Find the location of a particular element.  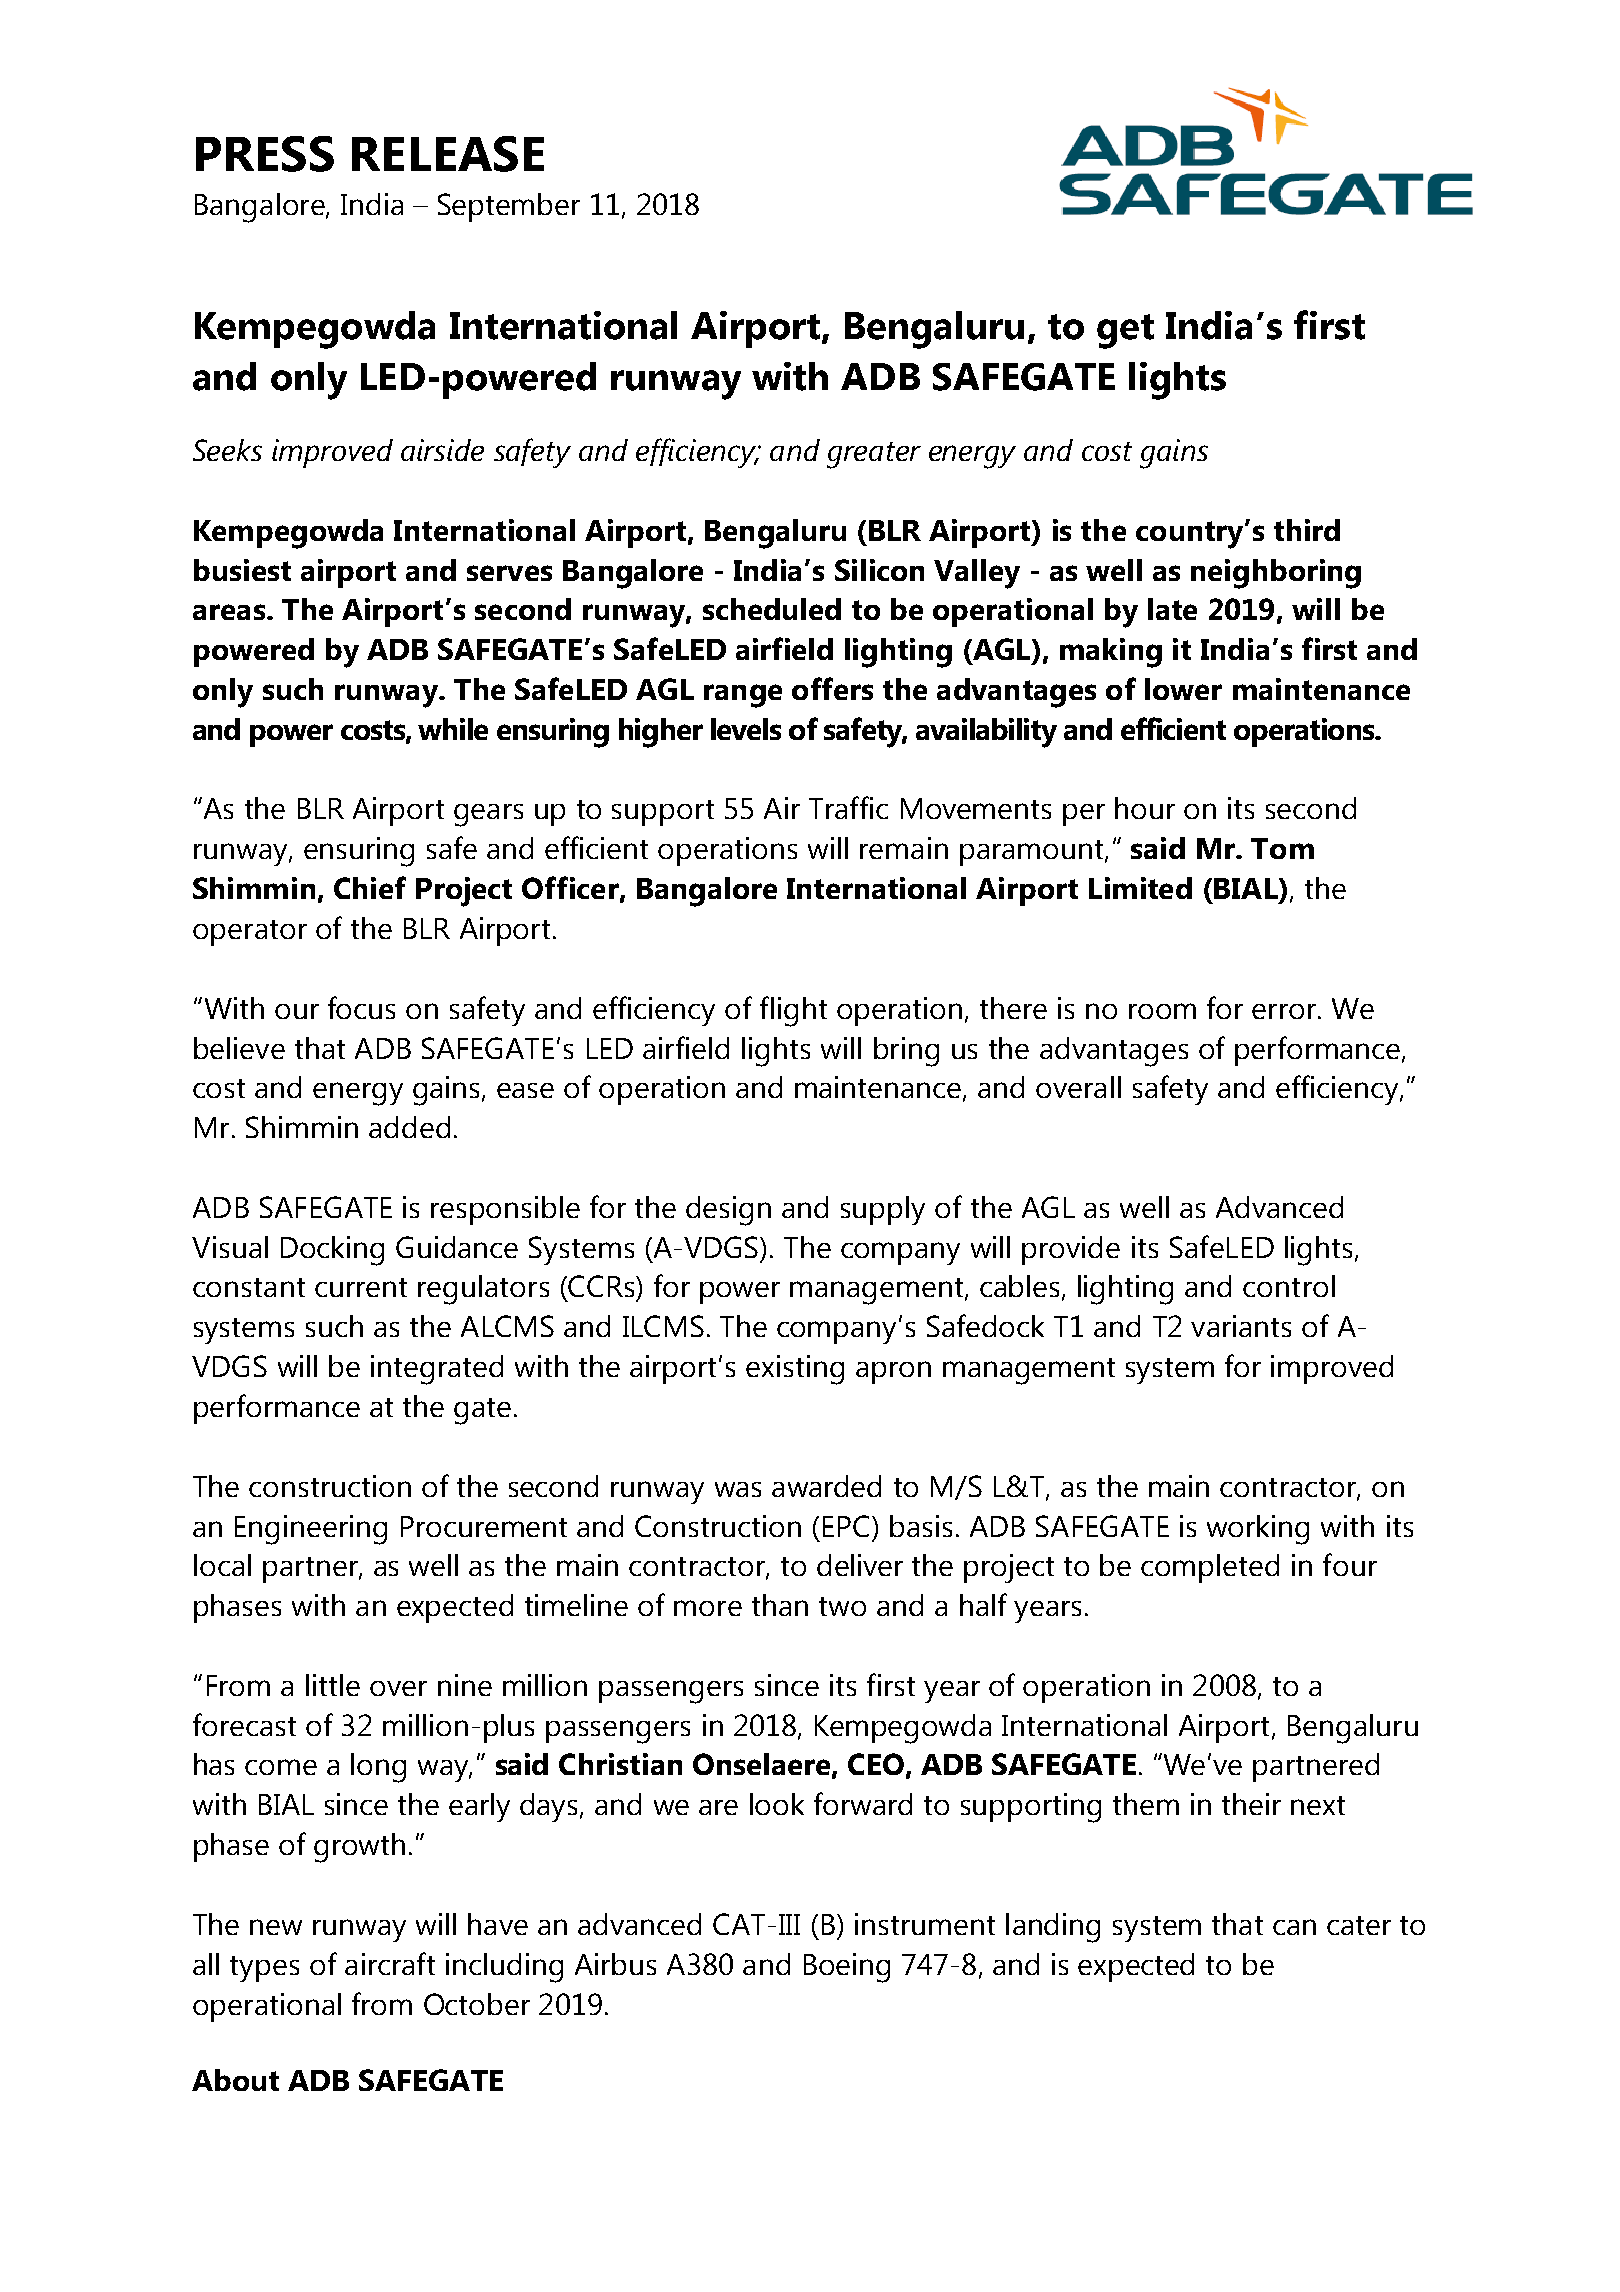

PRESS is located at coordinates (265, 154).
